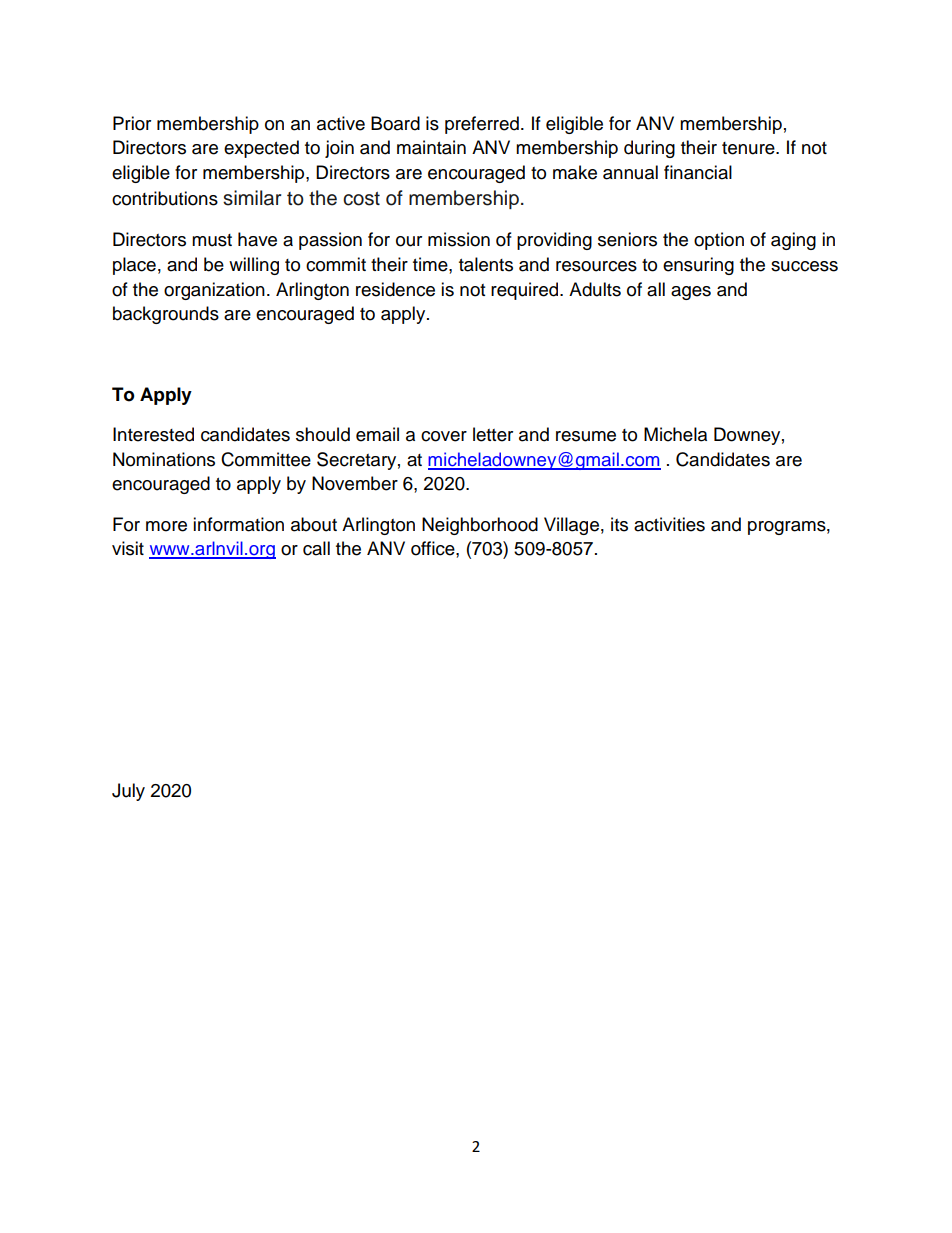  What do you see at coordinates (238, 524) in the screenshot?
I see `information` at bounding box center [238, 524].
